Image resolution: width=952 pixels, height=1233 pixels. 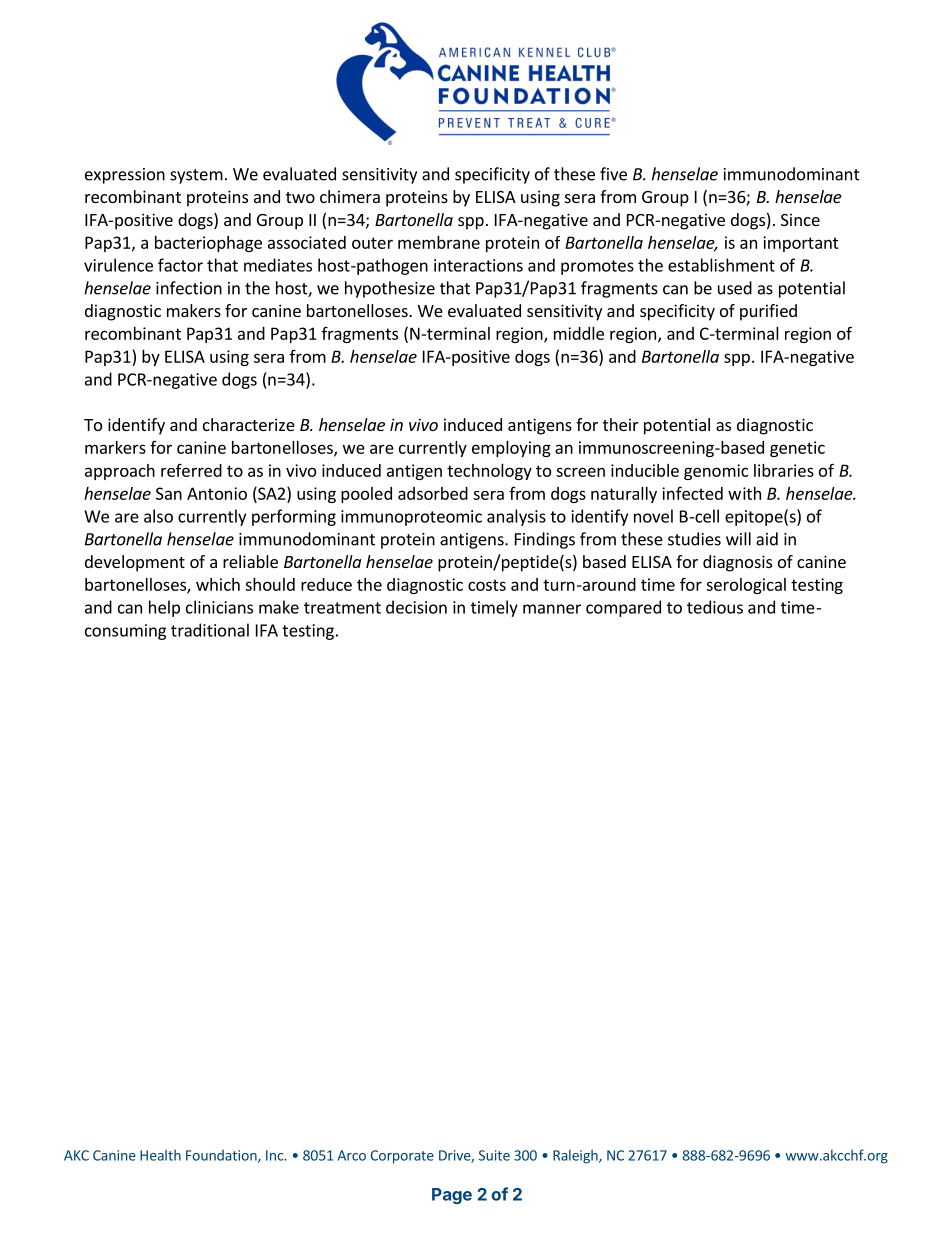 I want to click on establishment, so click(x=721, y=265).
